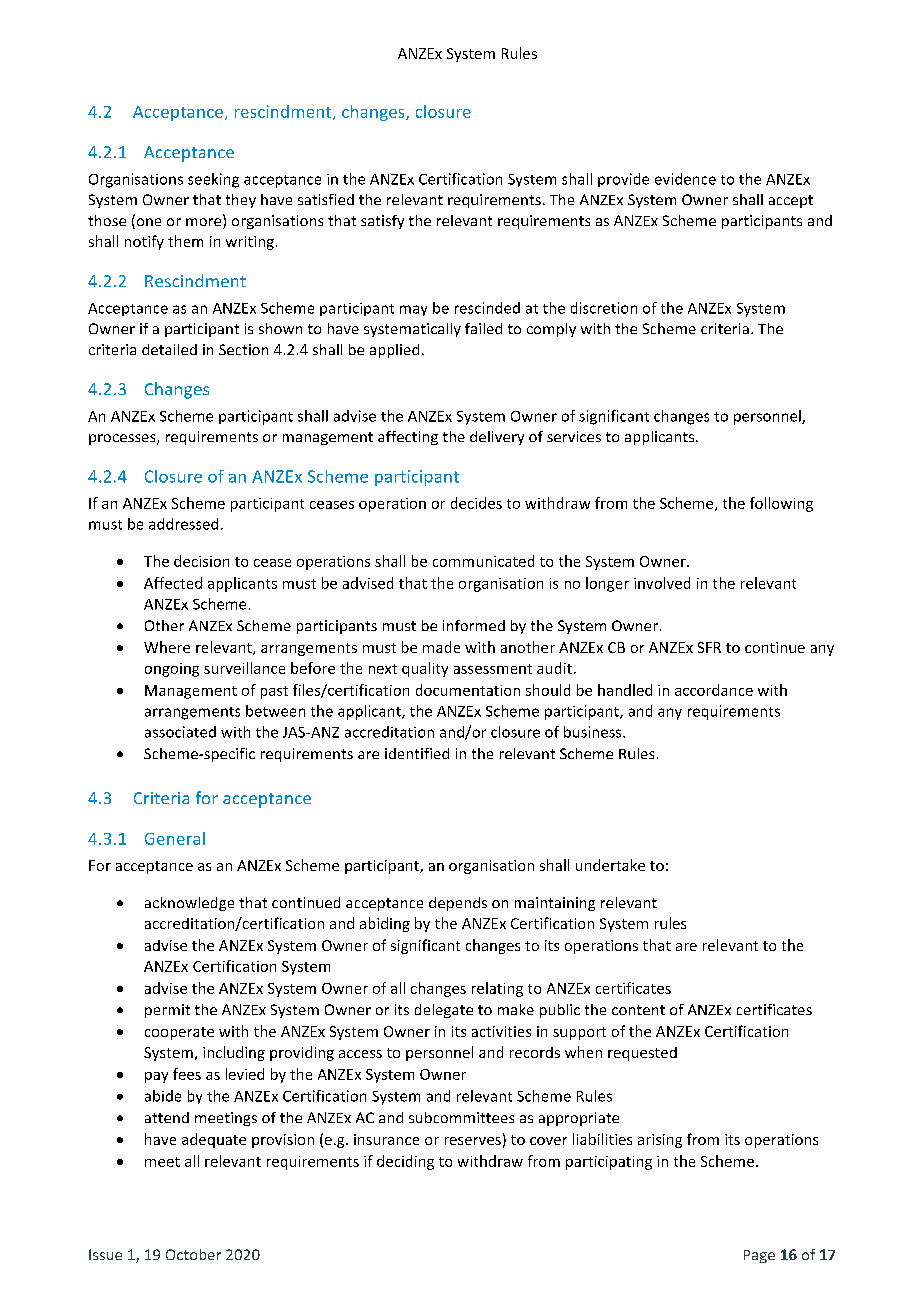 The image size is (924, 1308). Describe the element at coordinates (781, 504) in the page. I see `following` at that location.
